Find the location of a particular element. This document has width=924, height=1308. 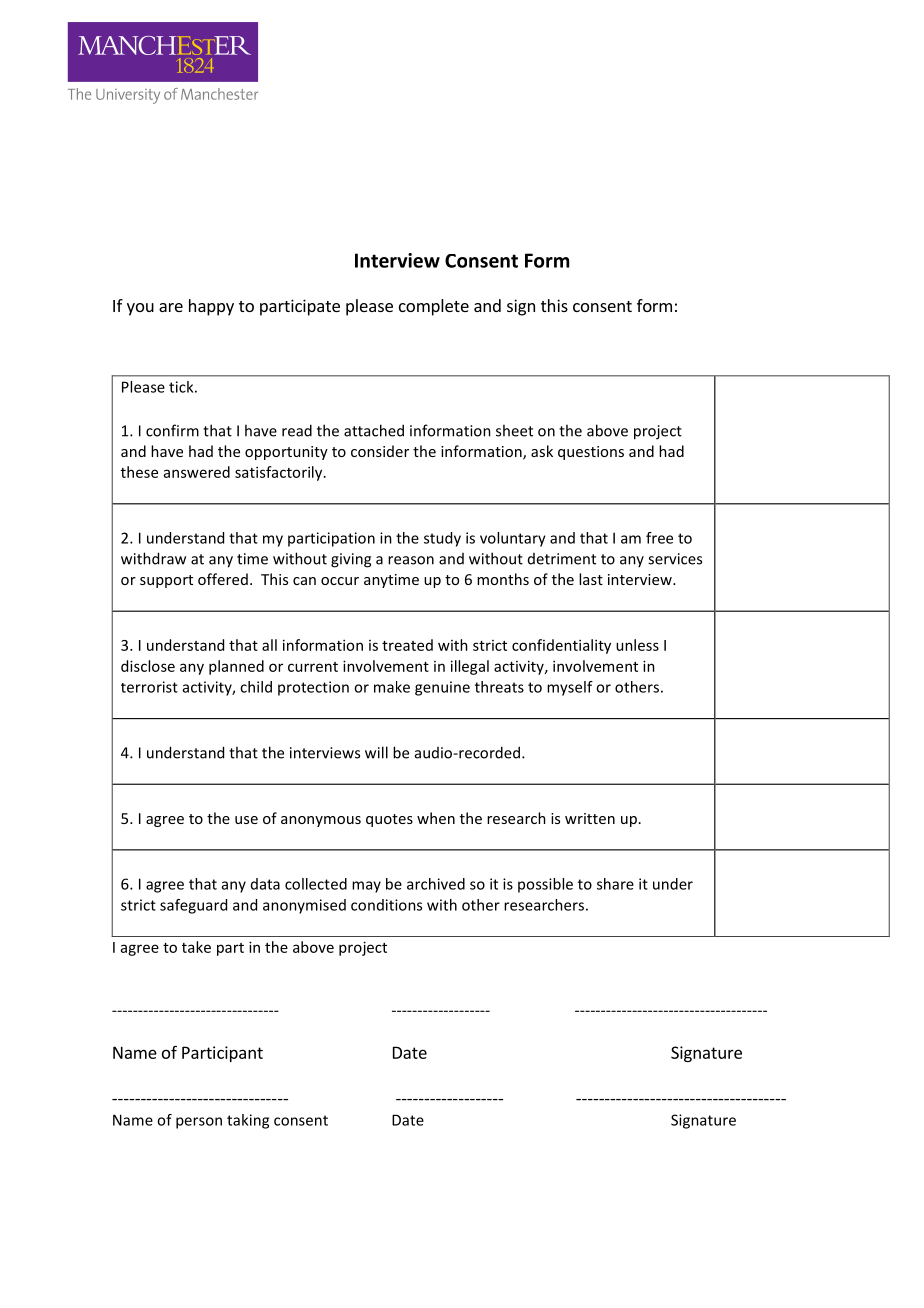

questions is located at coordinates (591, 453).
